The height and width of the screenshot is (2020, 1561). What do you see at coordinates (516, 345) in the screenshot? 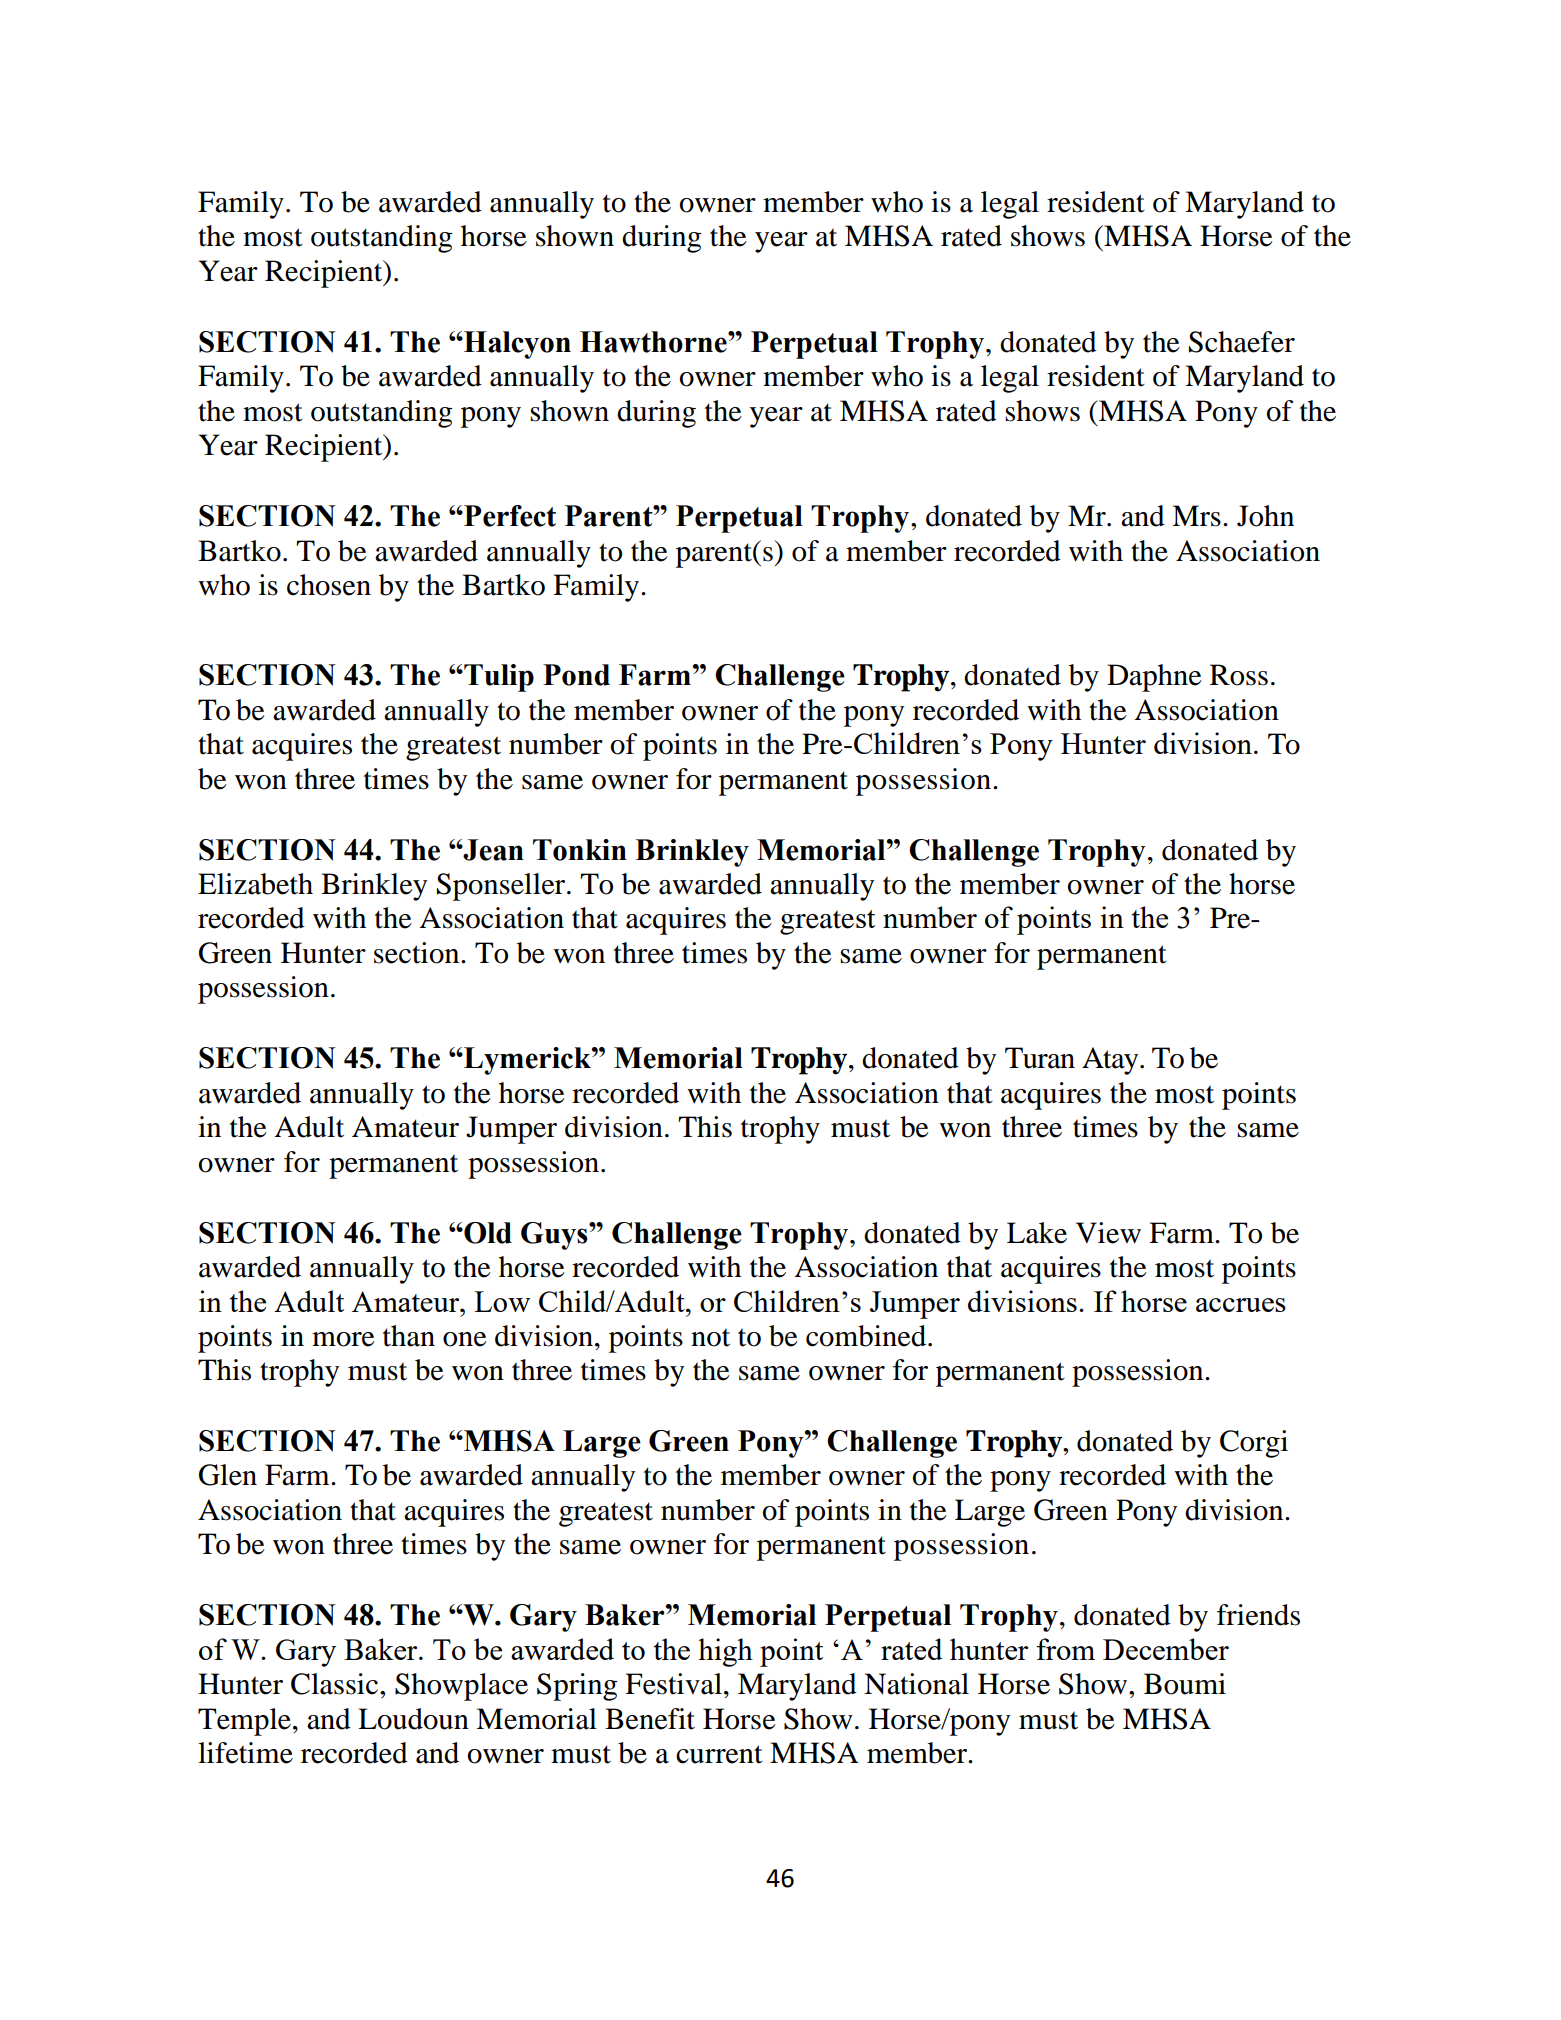
I see `Halcyon` at bounding box center [516, 345].
